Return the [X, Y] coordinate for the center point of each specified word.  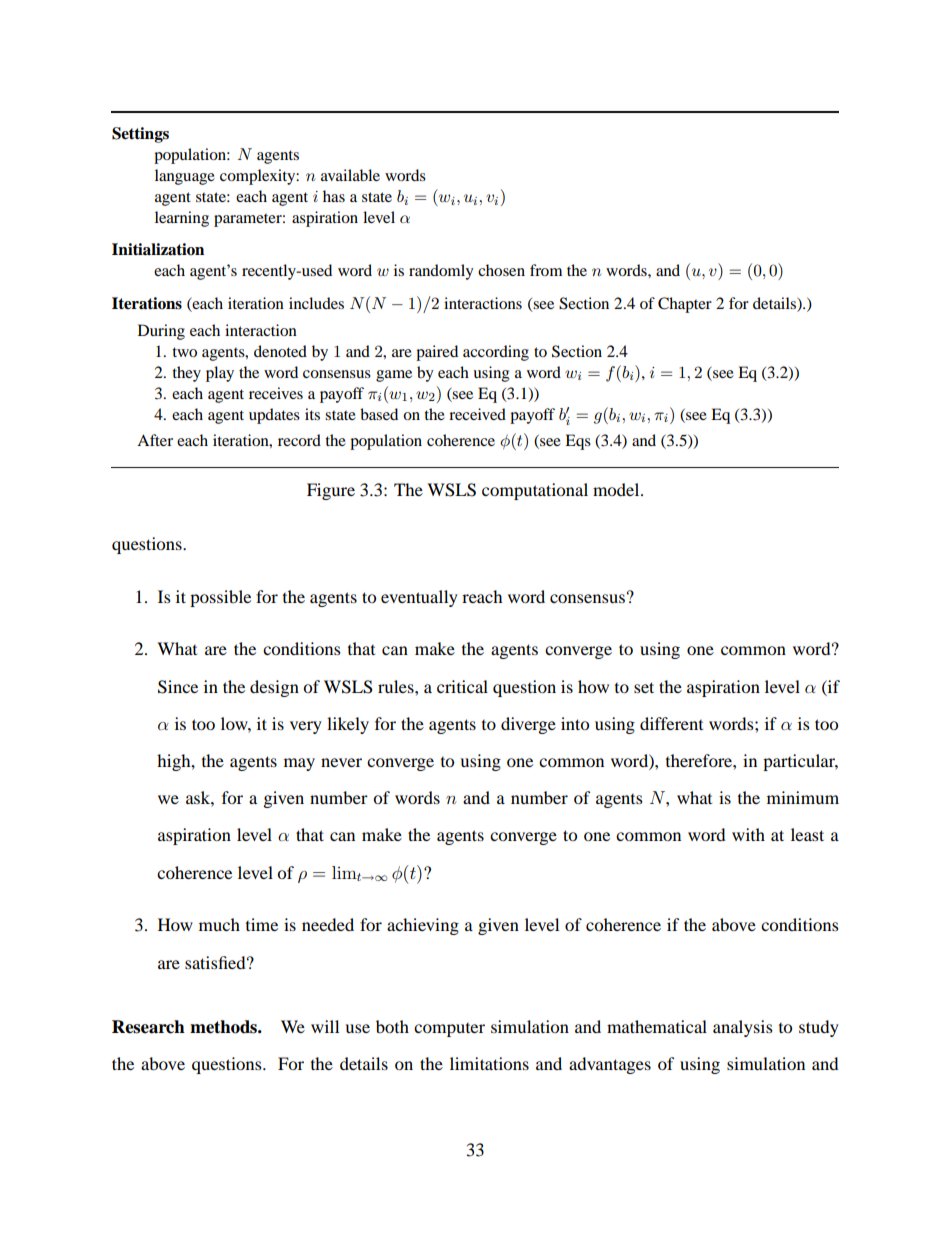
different [671, 723]
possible [220, 598]
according [496, 353]
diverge [528, 725]
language [185, 177]
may [299, 764]
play [220, 374]
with [748, 834]
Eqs [578, 442]
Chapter [685, 305]
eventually [419, 598]
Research [148, 1027]
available [350, 175]
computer [449, 1030]
